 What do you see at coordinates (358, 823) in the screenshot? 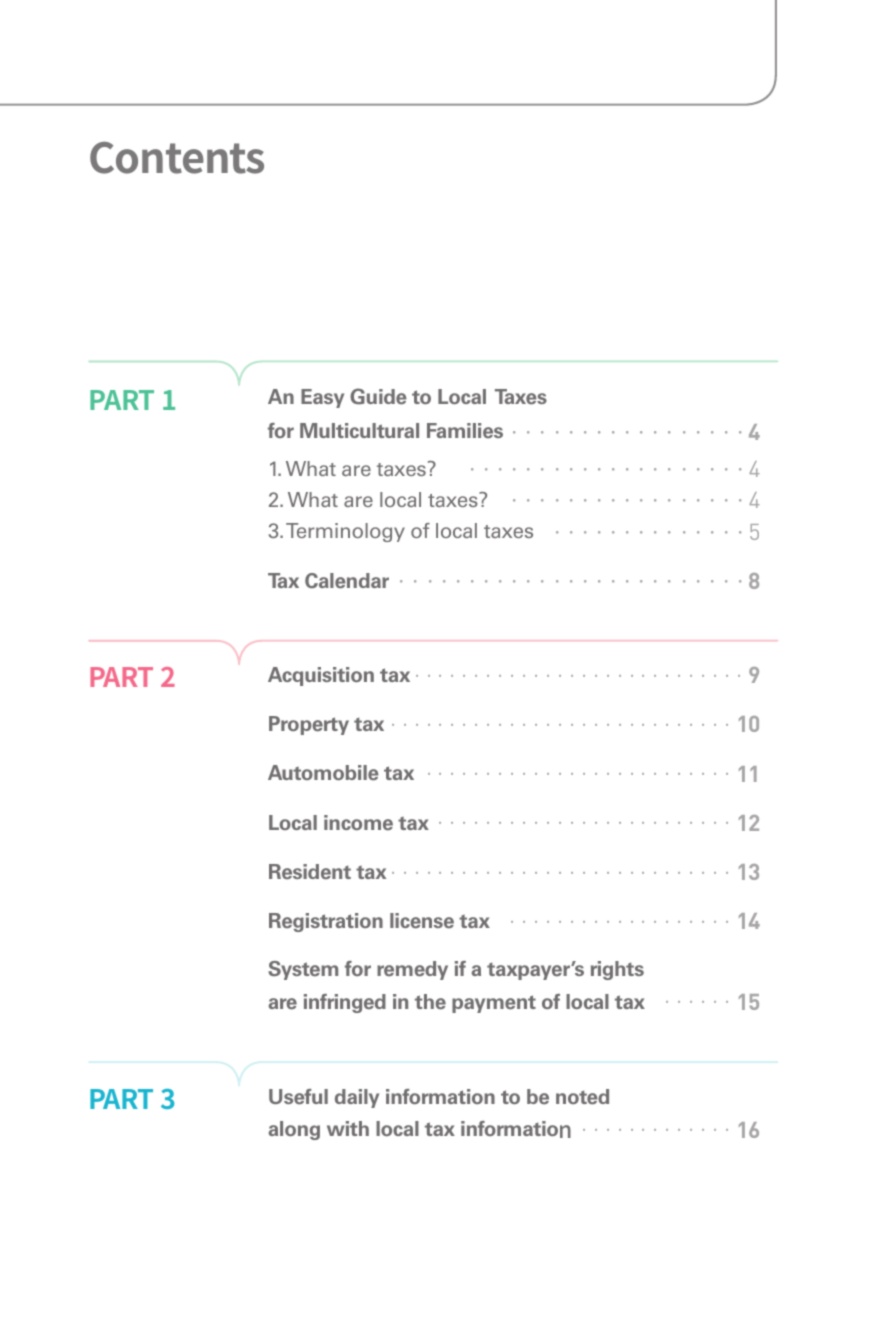
I see `income` at bounding box center [358, 823].
